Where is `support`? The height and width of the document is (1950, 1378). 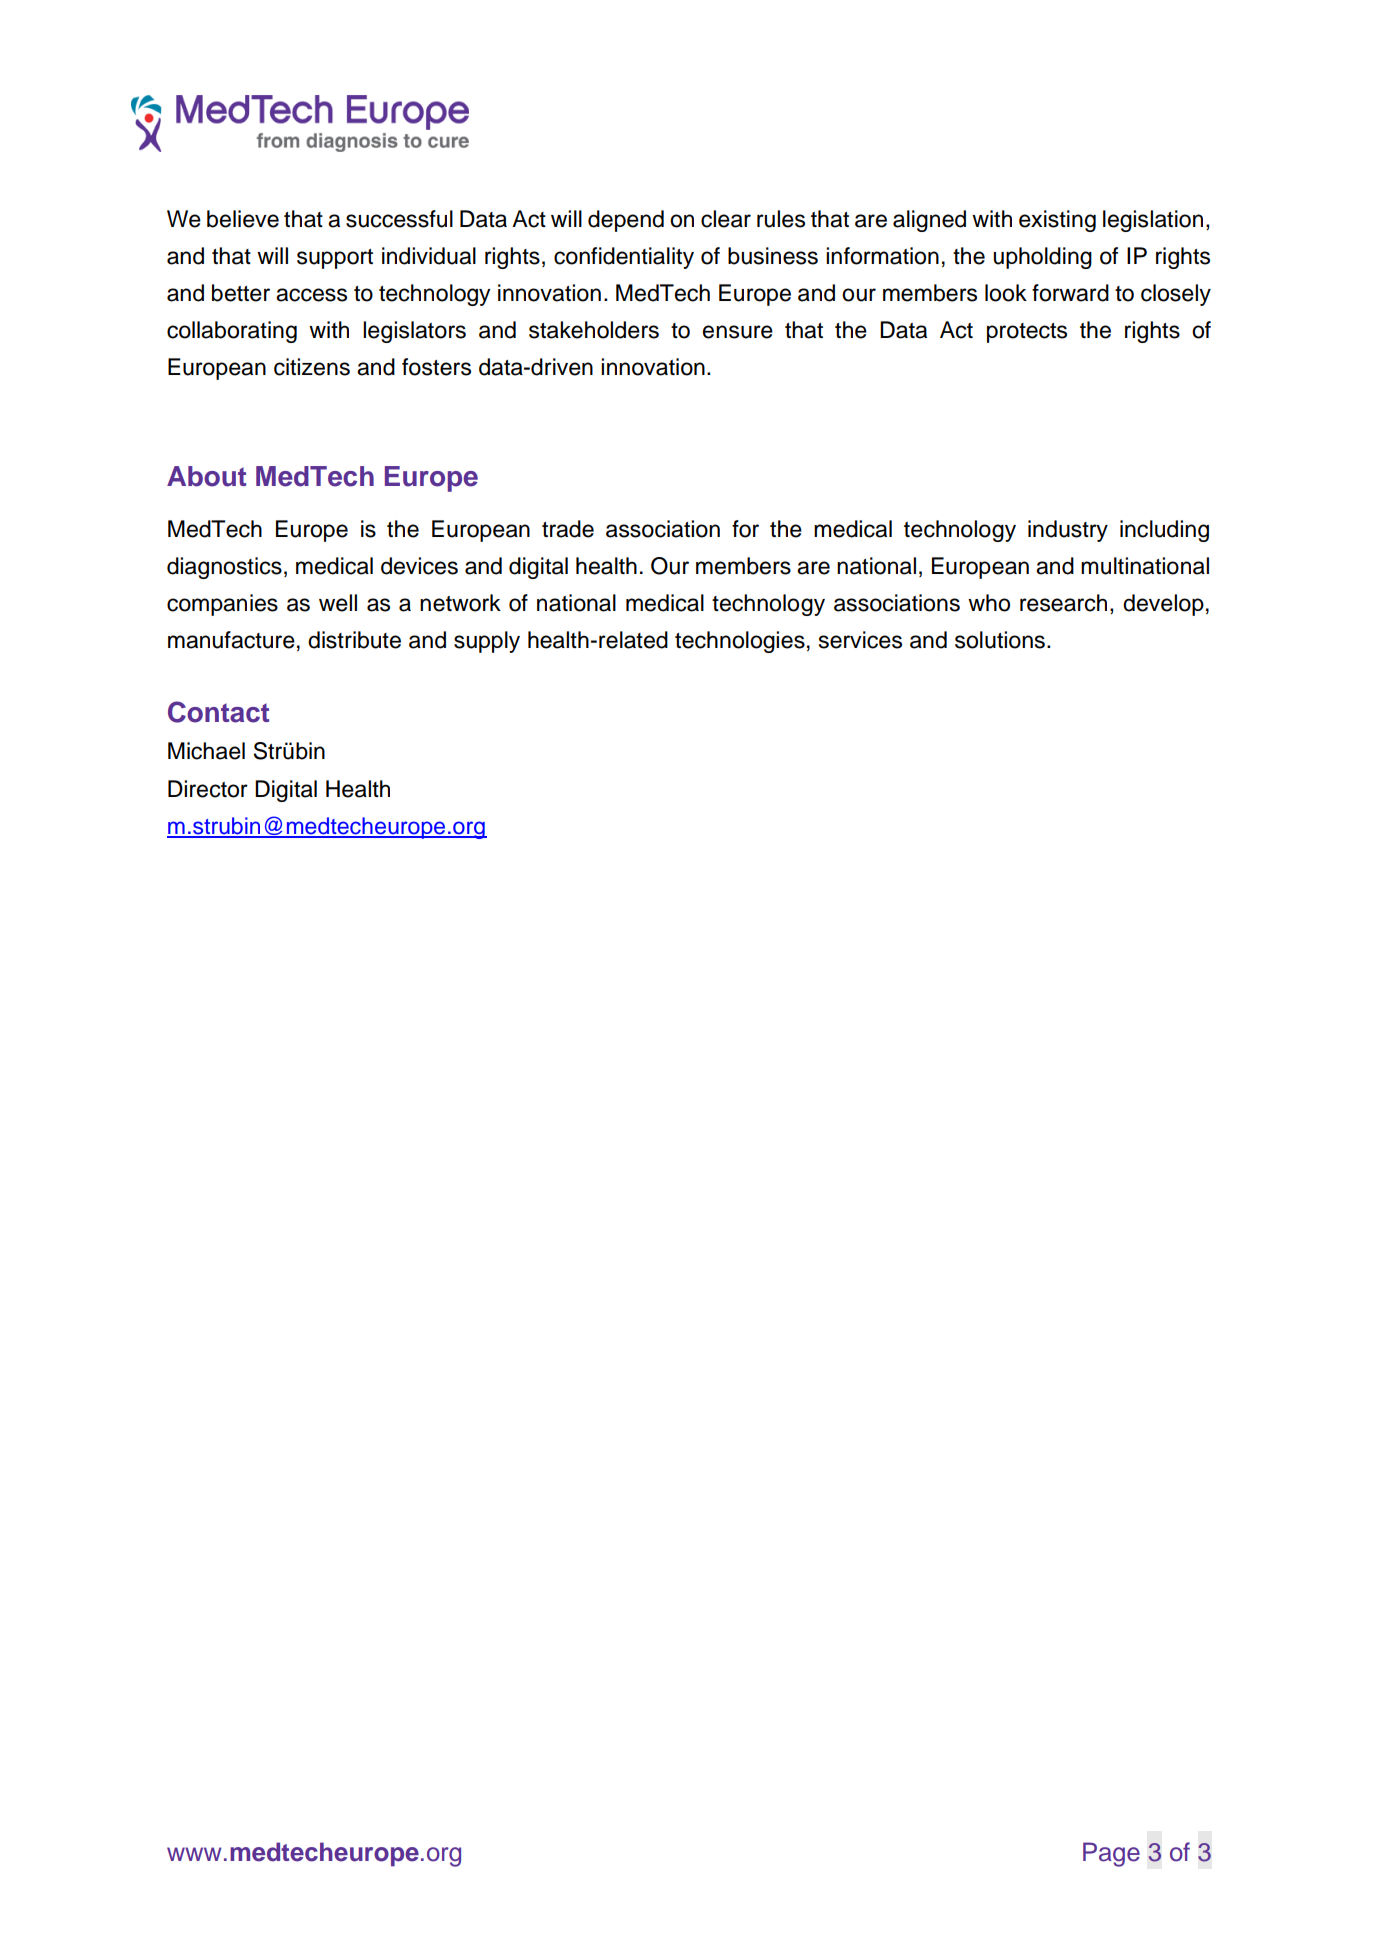
support is located at coordinates (335, 259).
